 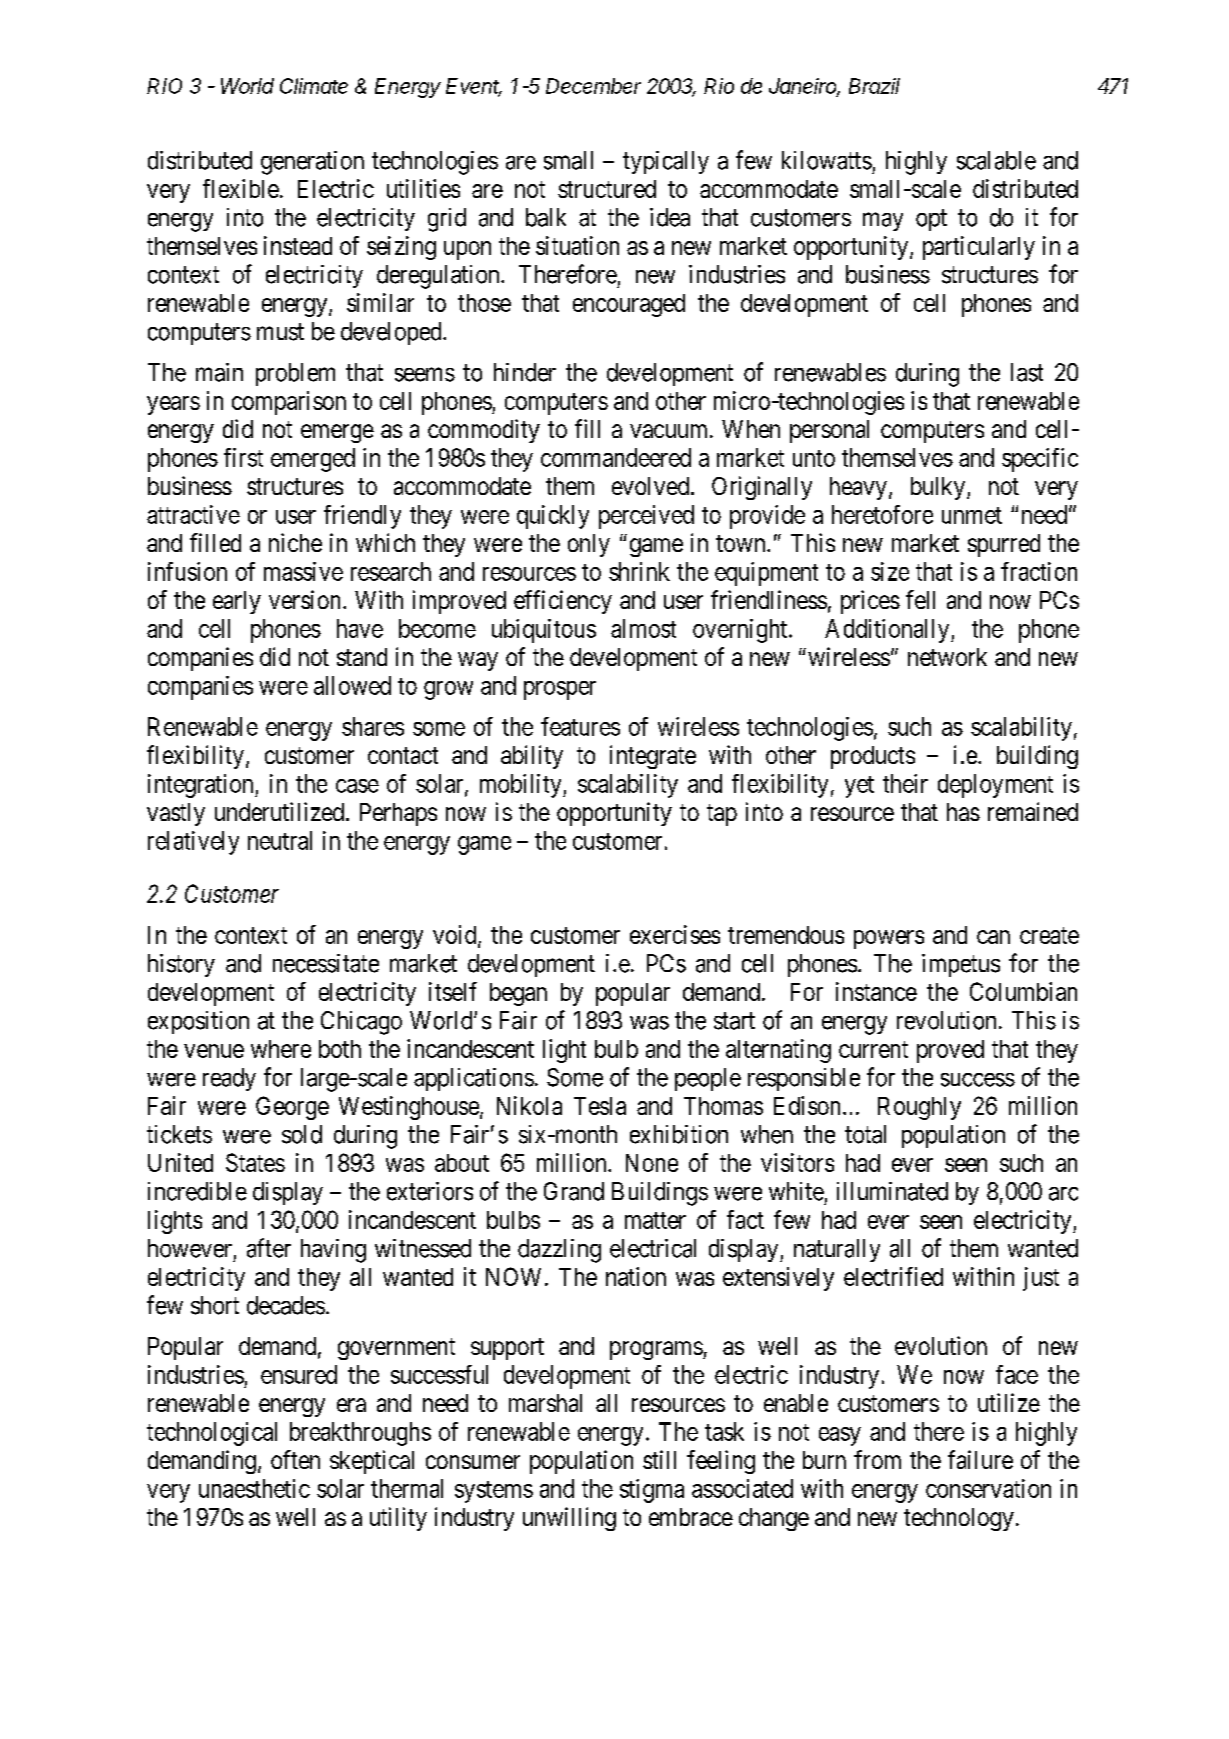 What do you see at coordinates (280, 840) in the screenshot?
I see `neutral` at bounding box center [280, 840].
